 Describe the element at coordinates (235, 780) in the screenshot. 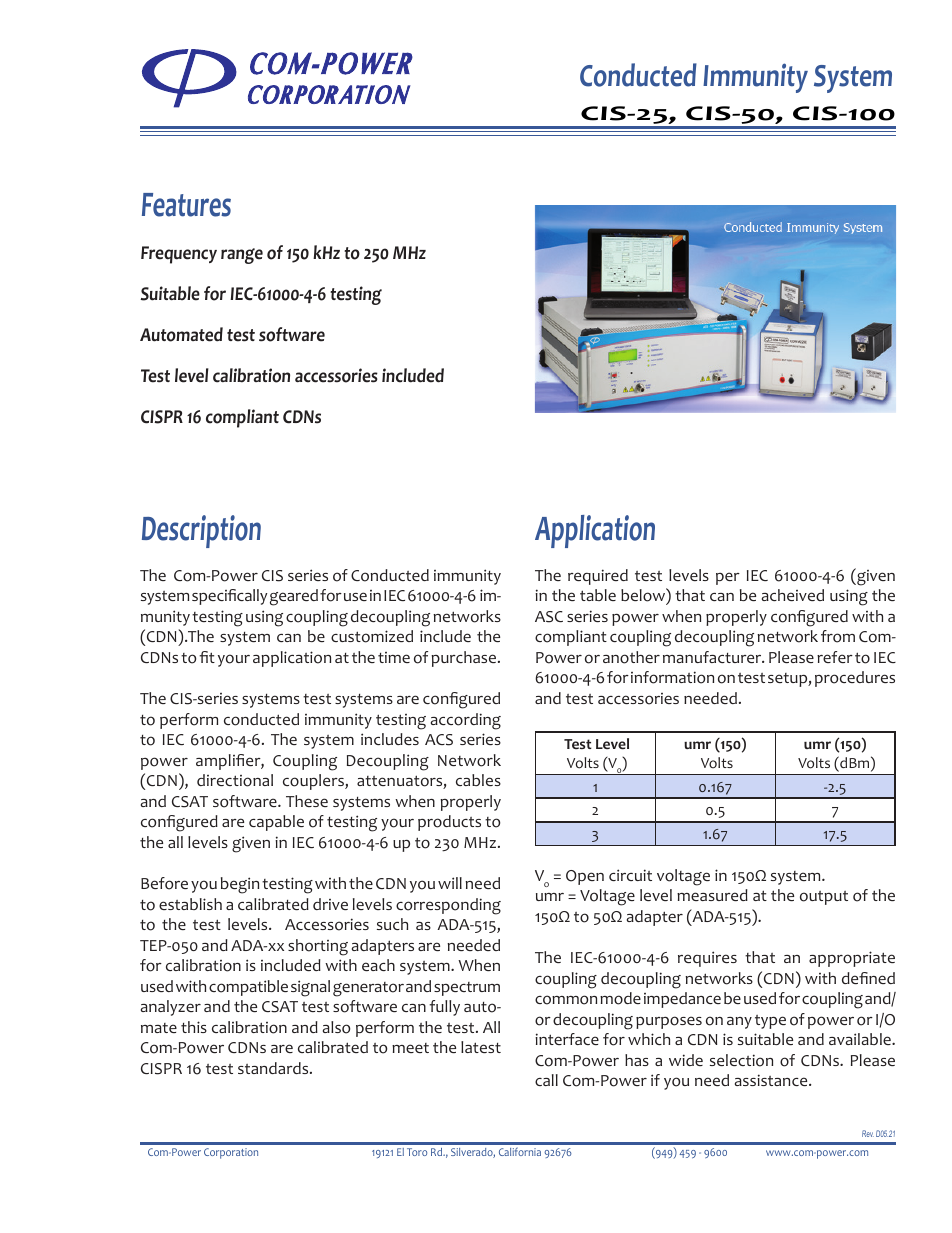

I see `directional` at that location.
